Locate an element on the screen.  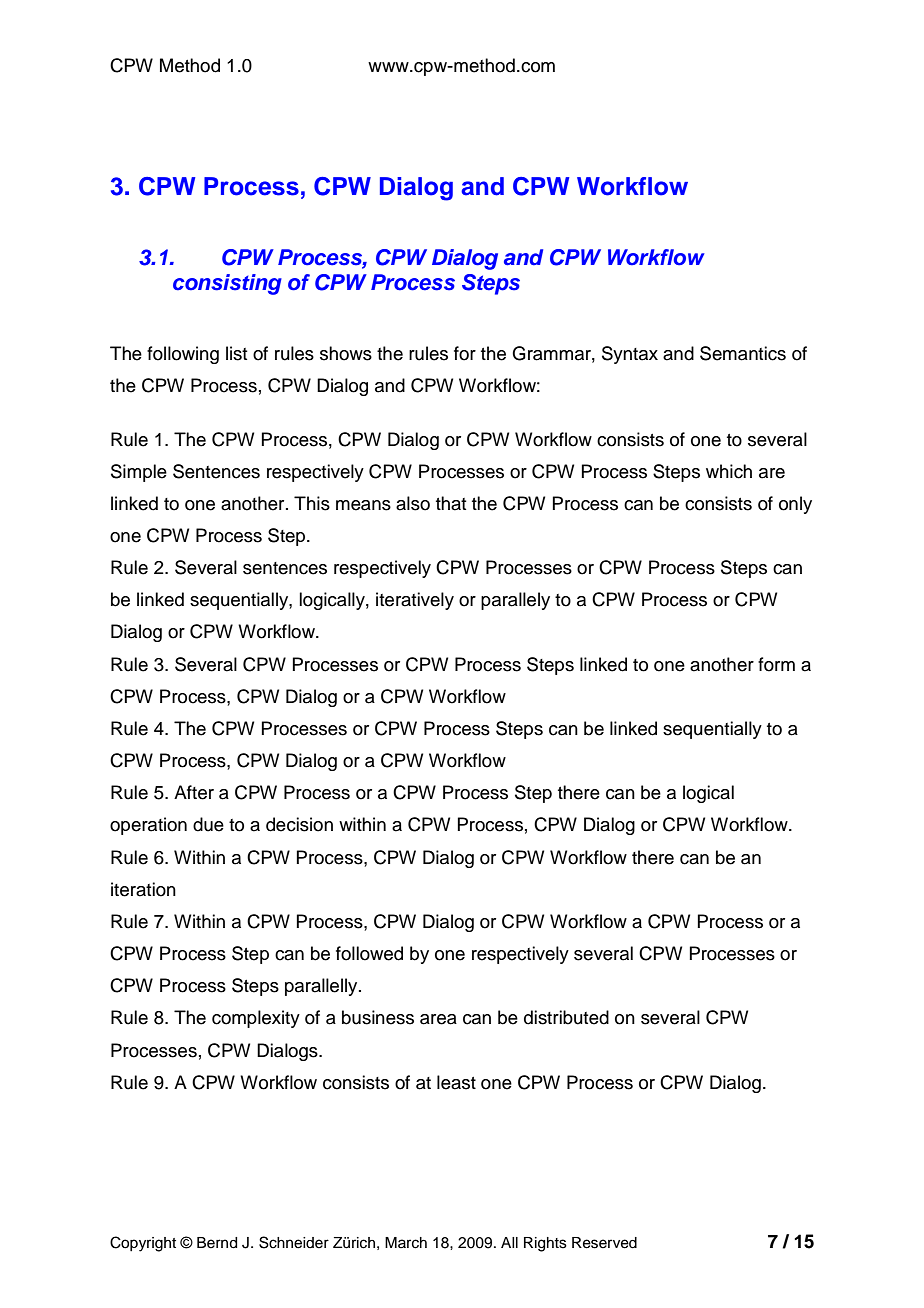
decision is located at coordinates (299, 824).
